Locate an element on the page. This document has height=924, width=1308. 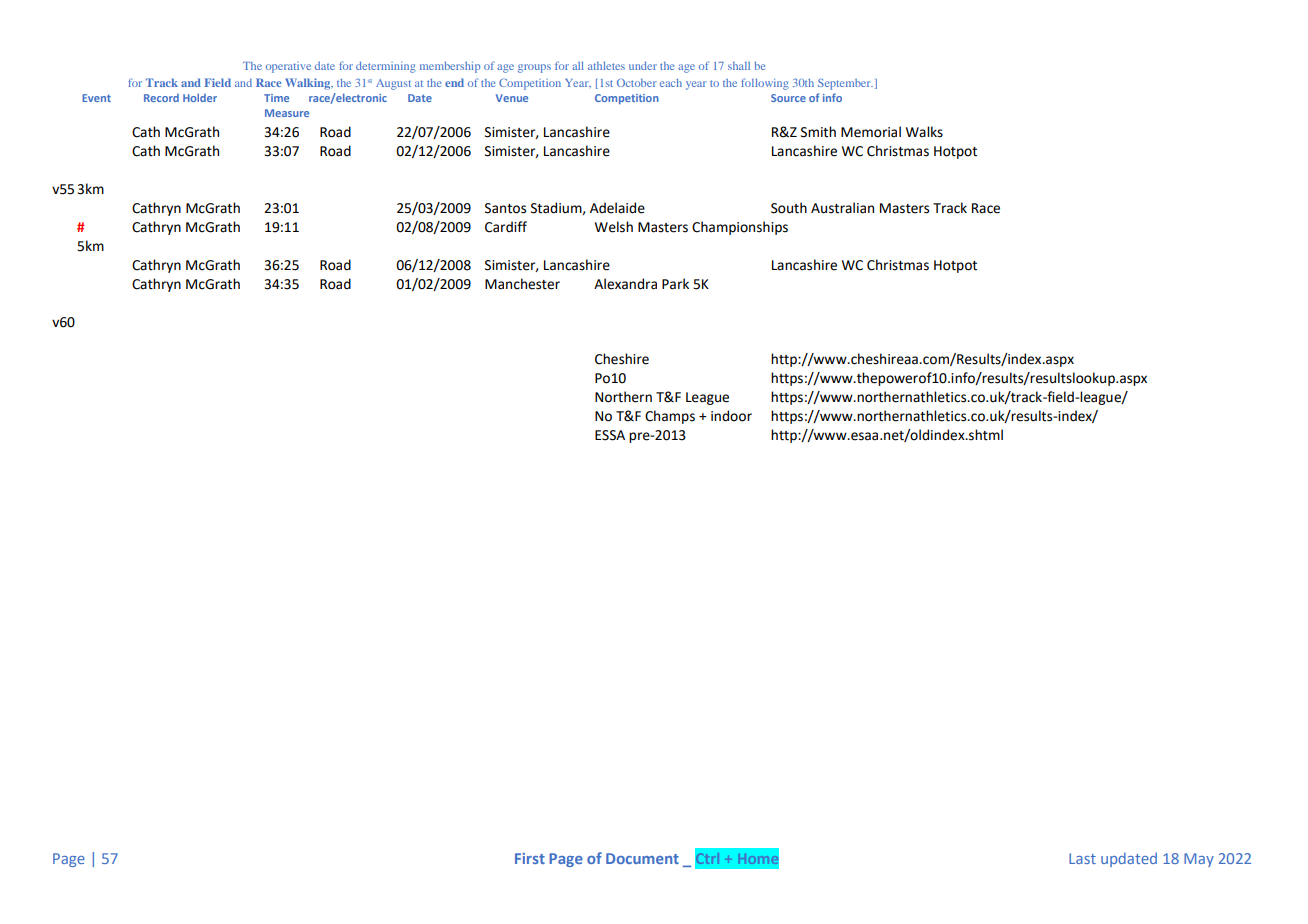
Manchester is located at coordinates (522, 284).
